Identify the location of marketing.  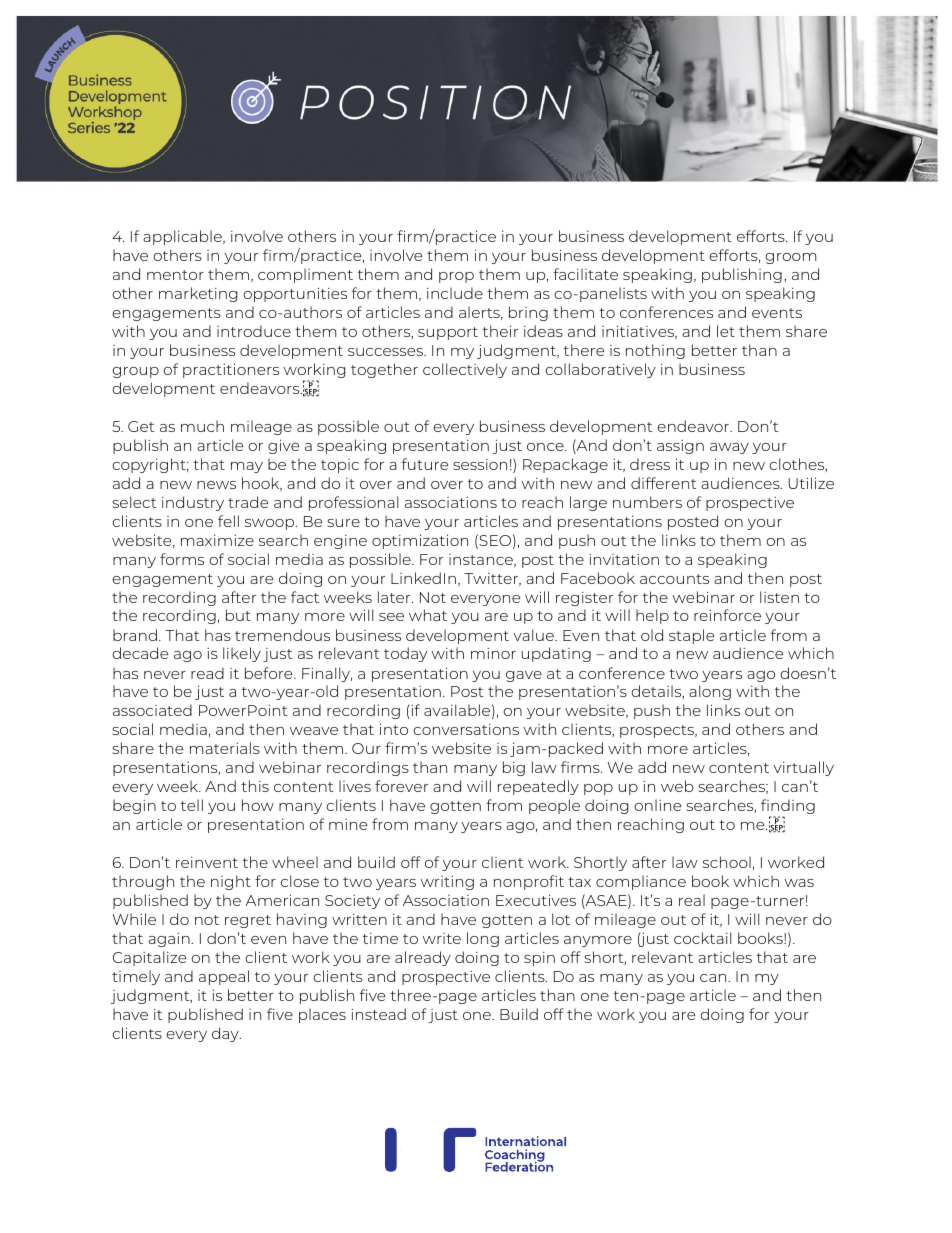
(198, 294).
